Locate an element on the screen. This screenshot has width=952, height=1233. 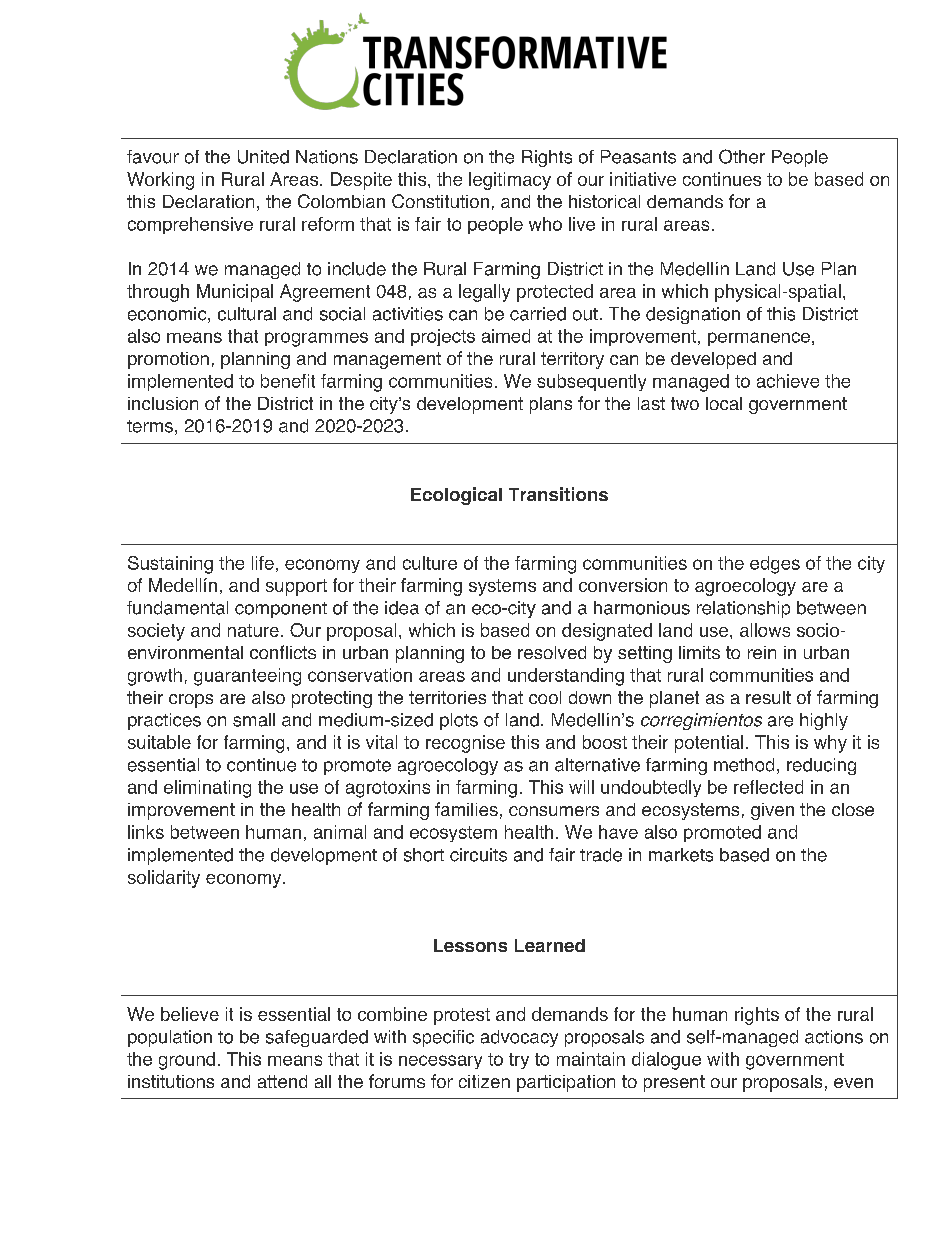
actions is located at coordinates (834, 1037).
